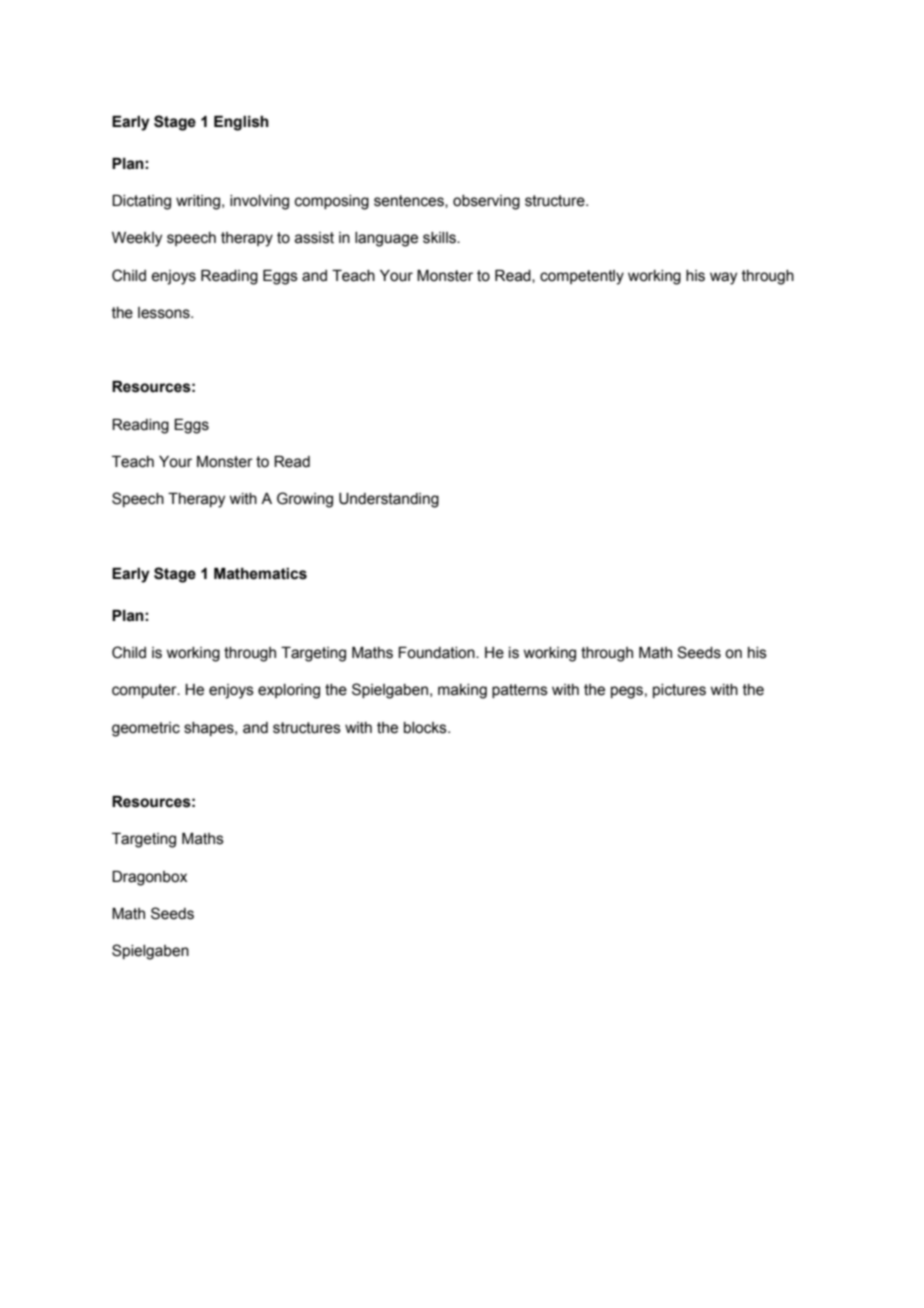 This image has height=1308, width=924. I want to click on sentences, so click(410, 201).
